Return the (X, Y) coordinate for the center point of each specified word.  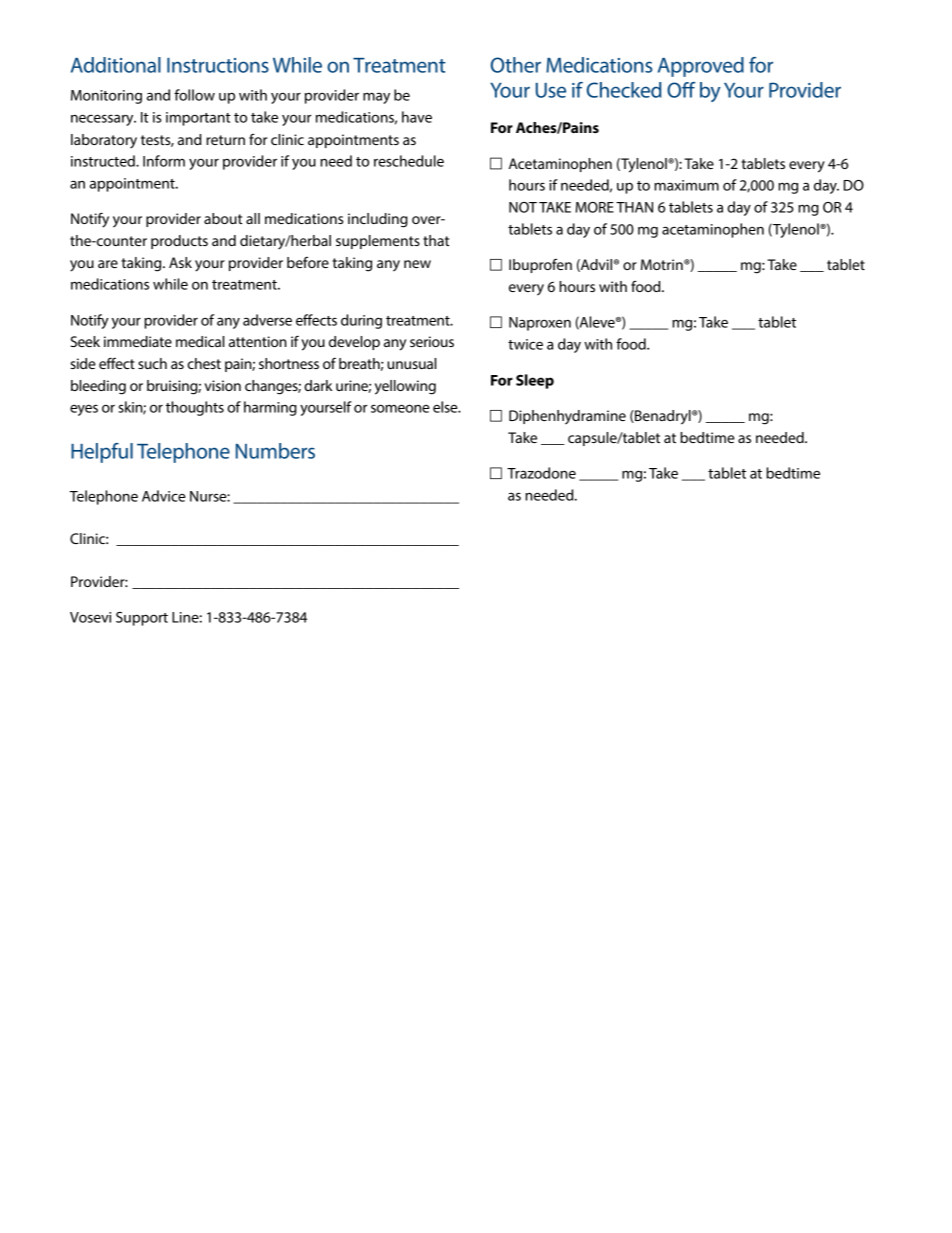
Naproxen (540, 324)
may (376, 98)
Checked (624, 90)
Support (142, 619)
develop (354, 343)
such (152, 363)
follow (194, 95)
